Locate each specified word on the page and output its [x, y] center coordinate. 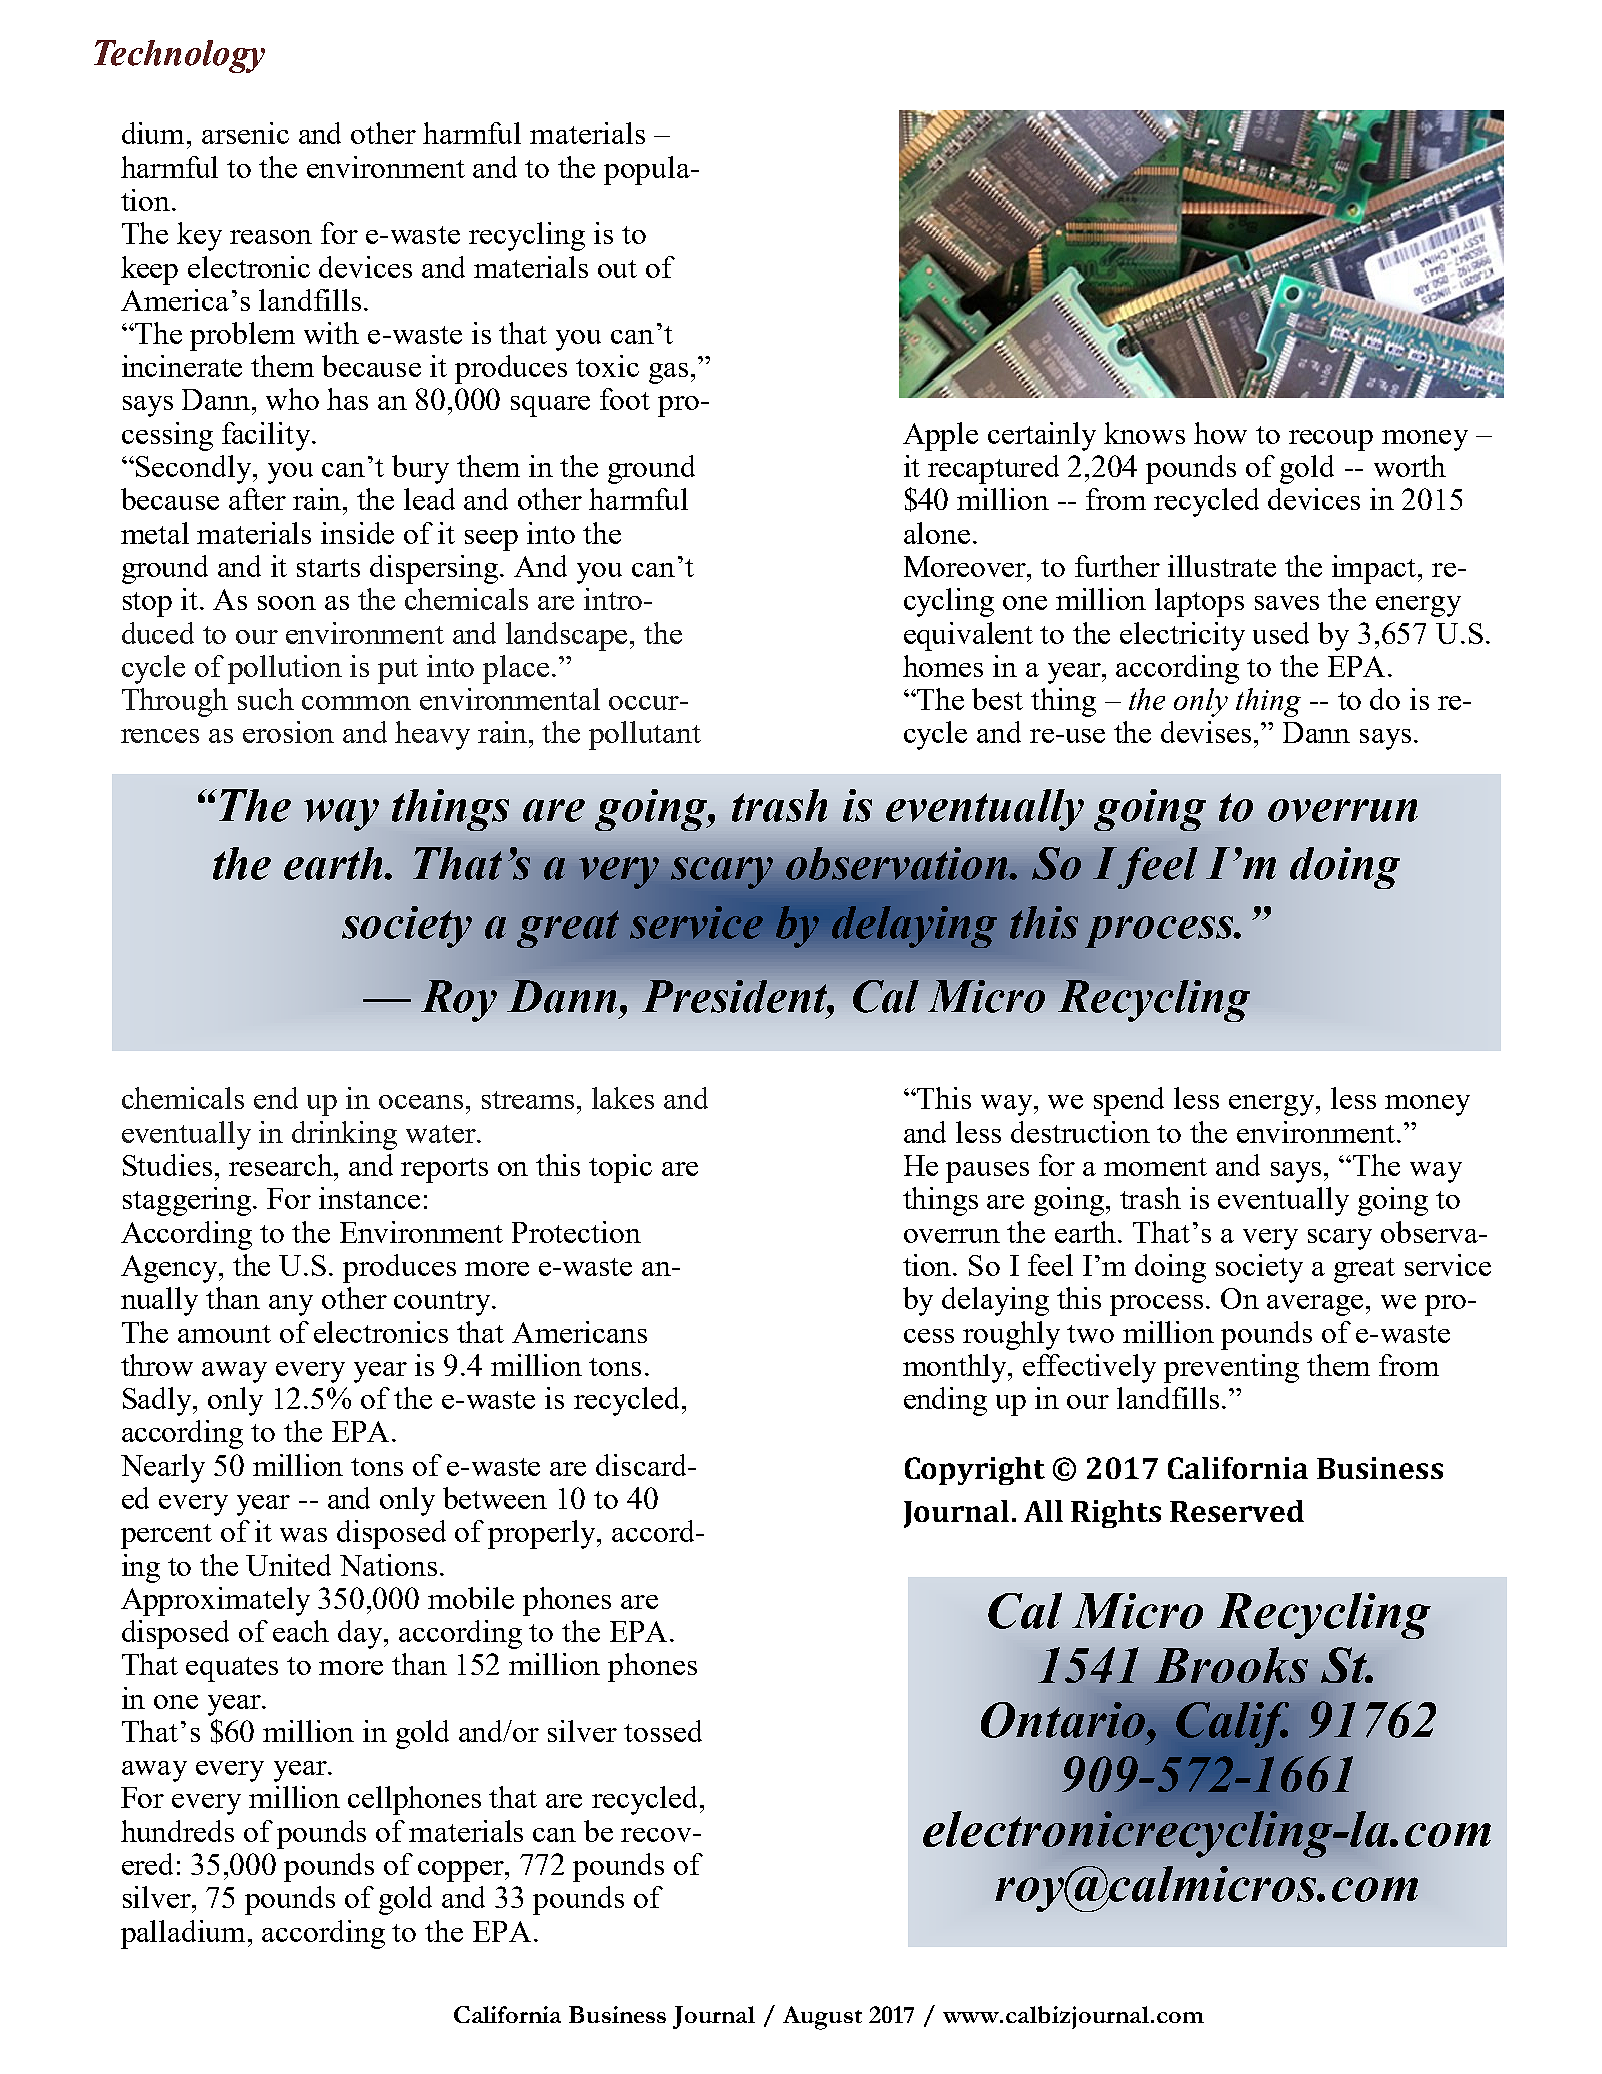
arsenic [245, 133]
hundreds [177, 1831]
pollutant [645, 735]
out [617, 269]
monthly [956, 1368]
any [291, 1305]
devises [1208, 732]
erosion [288, 732]
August [822, 2018]
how [1220, 433]
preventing [1231, 1368]
